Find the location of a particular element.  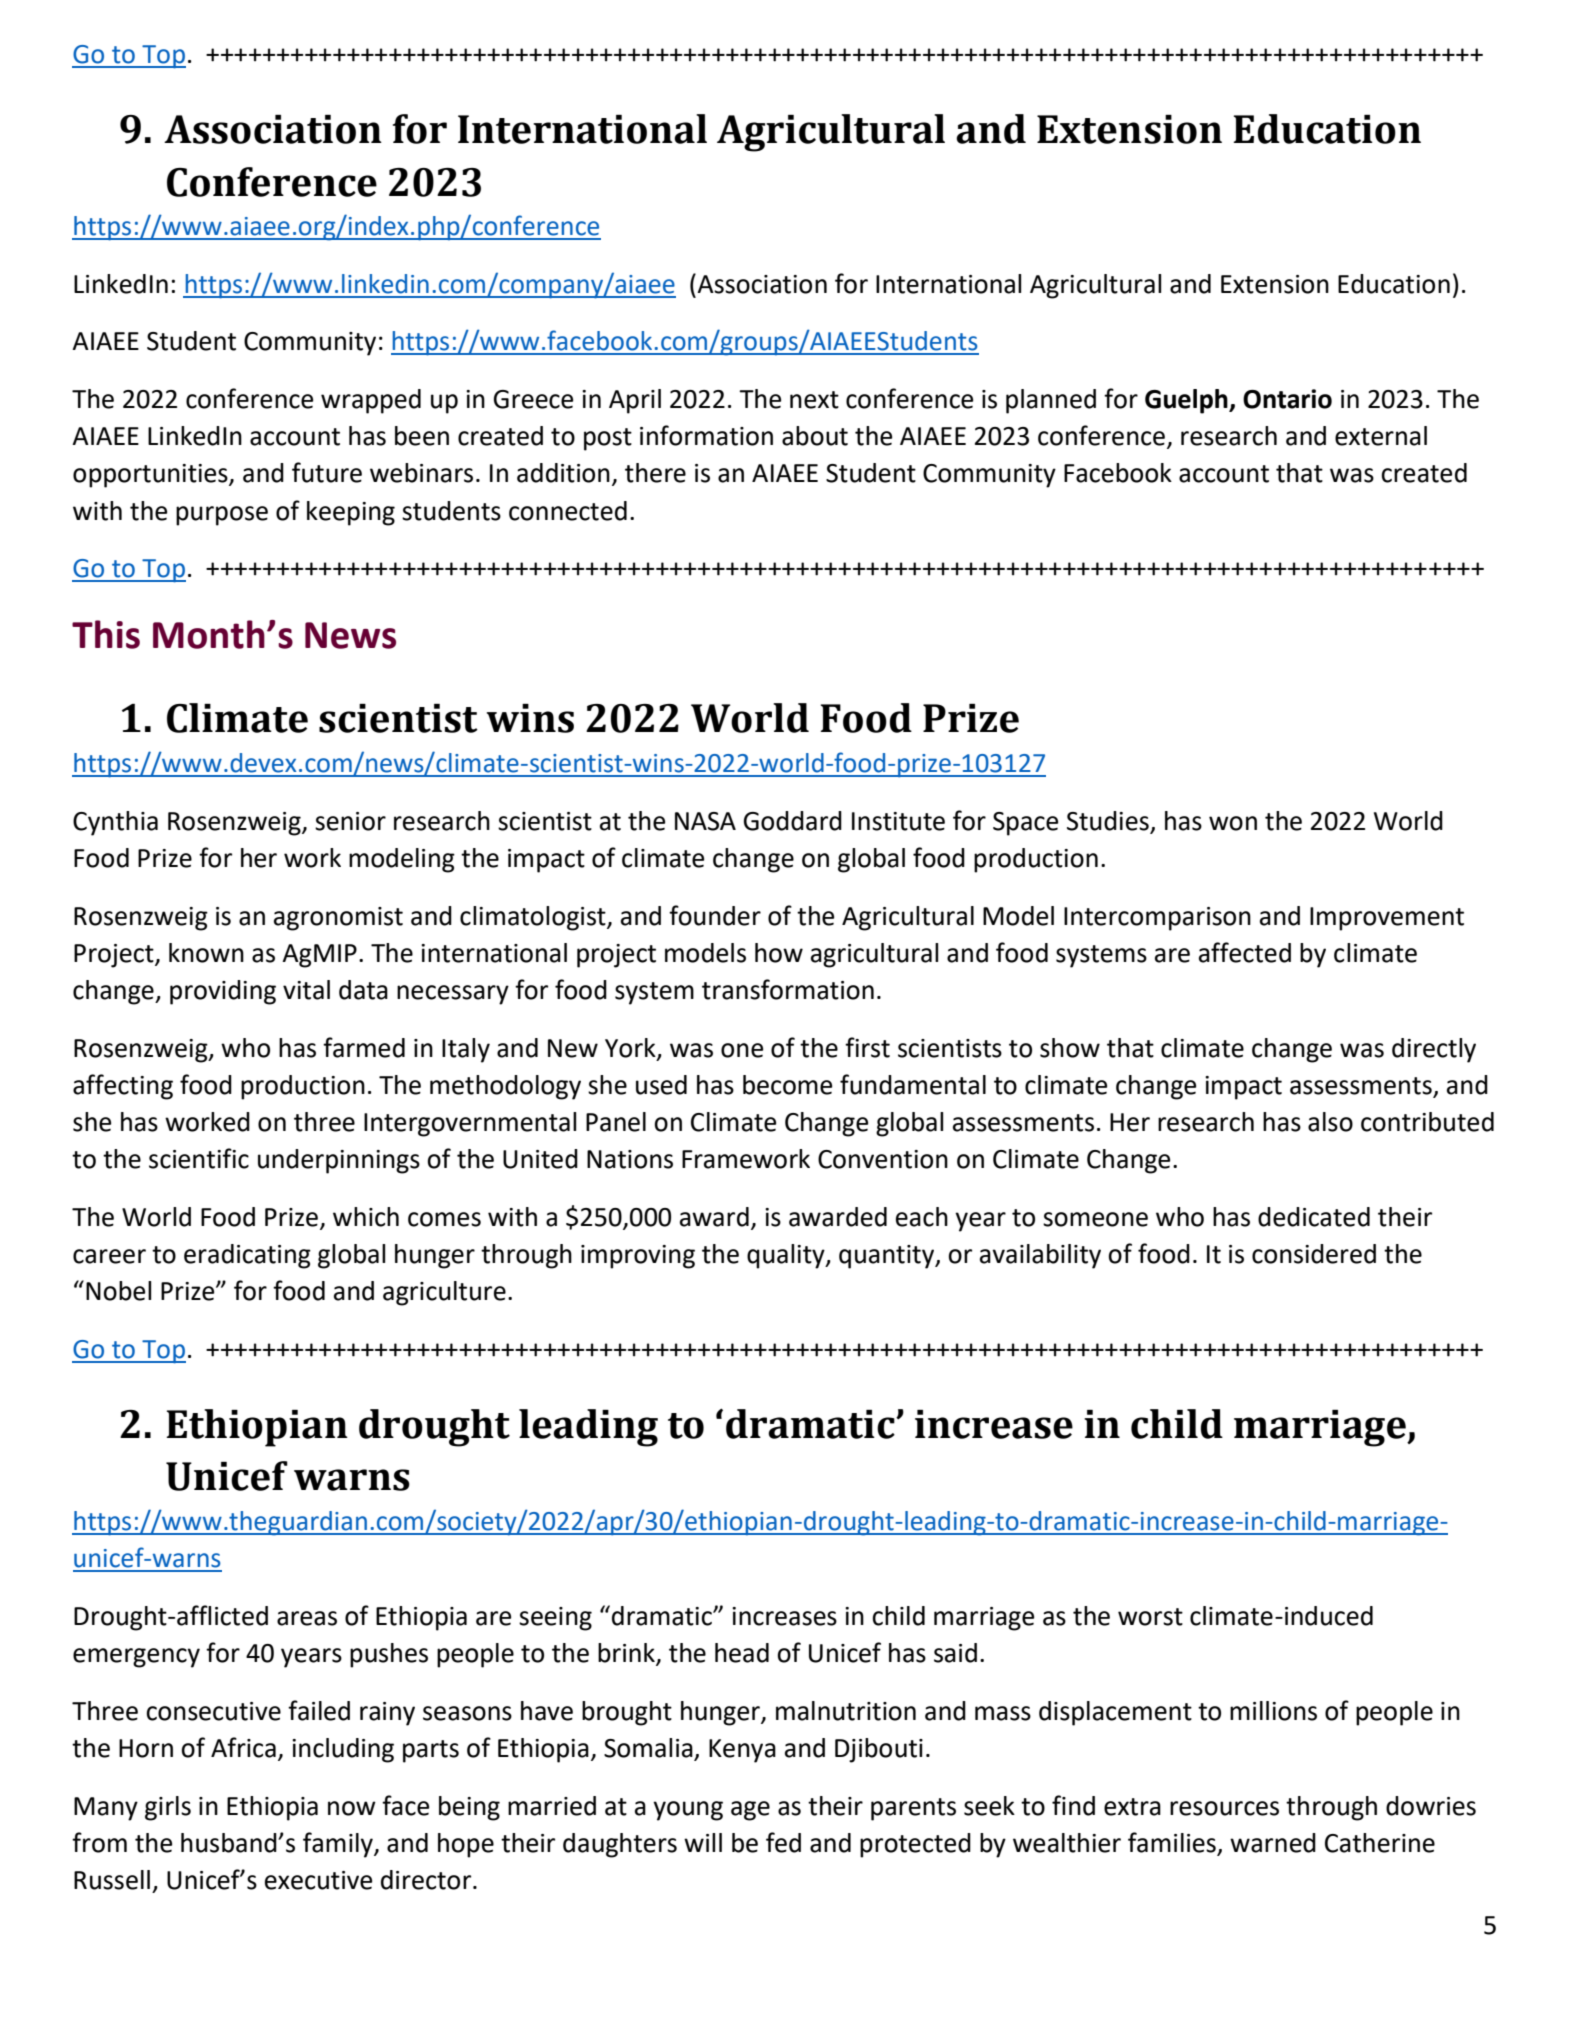

future is located at coordinates (327, 472).
